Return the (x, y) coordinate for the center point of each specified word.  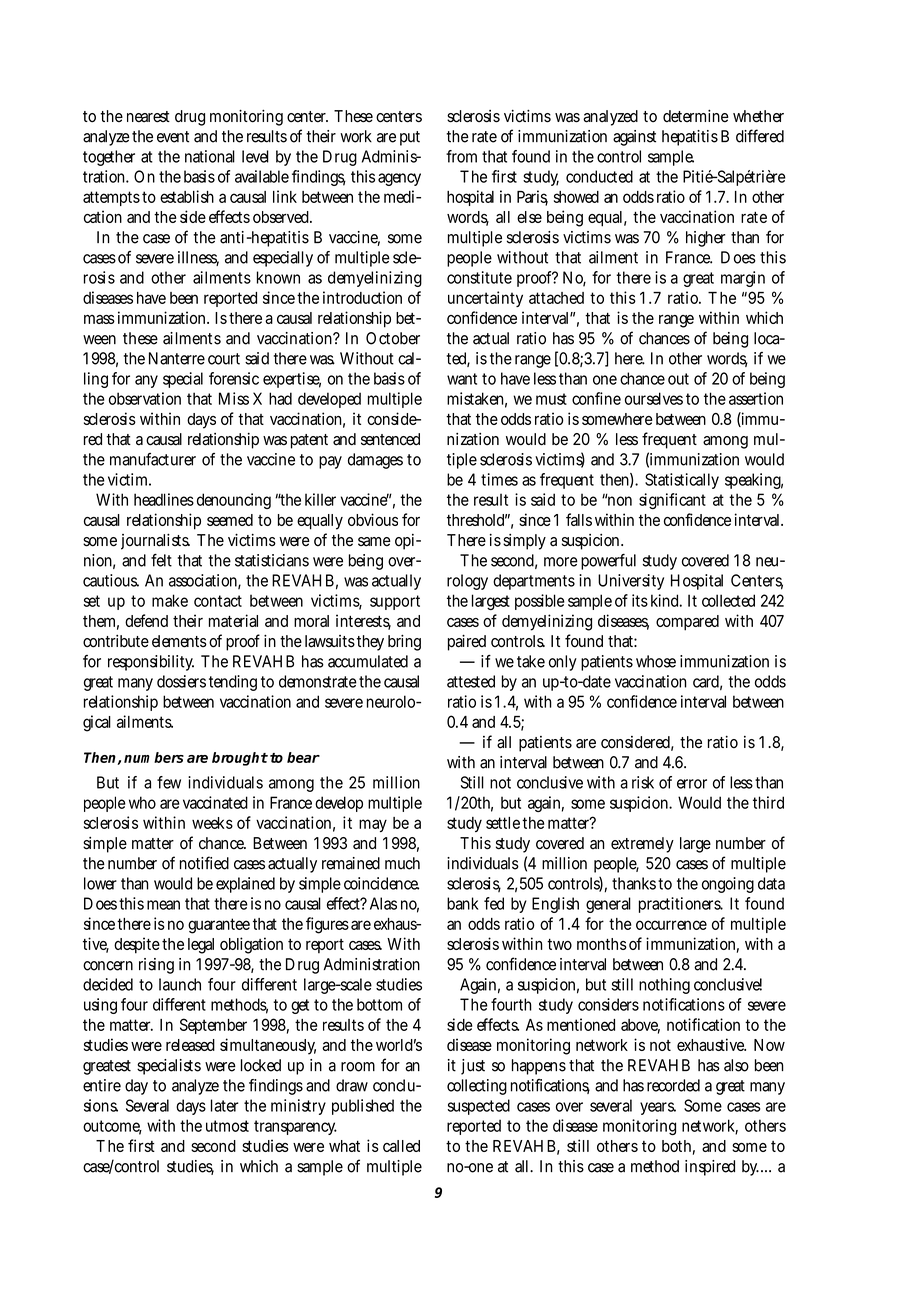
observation (145, 398)
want (462, 379)
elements (179, 641)
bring (404, 643)
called (401, 1146)
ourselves (654, 398)
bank (463, 903)
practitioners (681, 905)
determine (696, 116)
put (410, 138)
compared (687, 623)
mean (163, 905)
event (173, 137)
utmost (227, 1126)
